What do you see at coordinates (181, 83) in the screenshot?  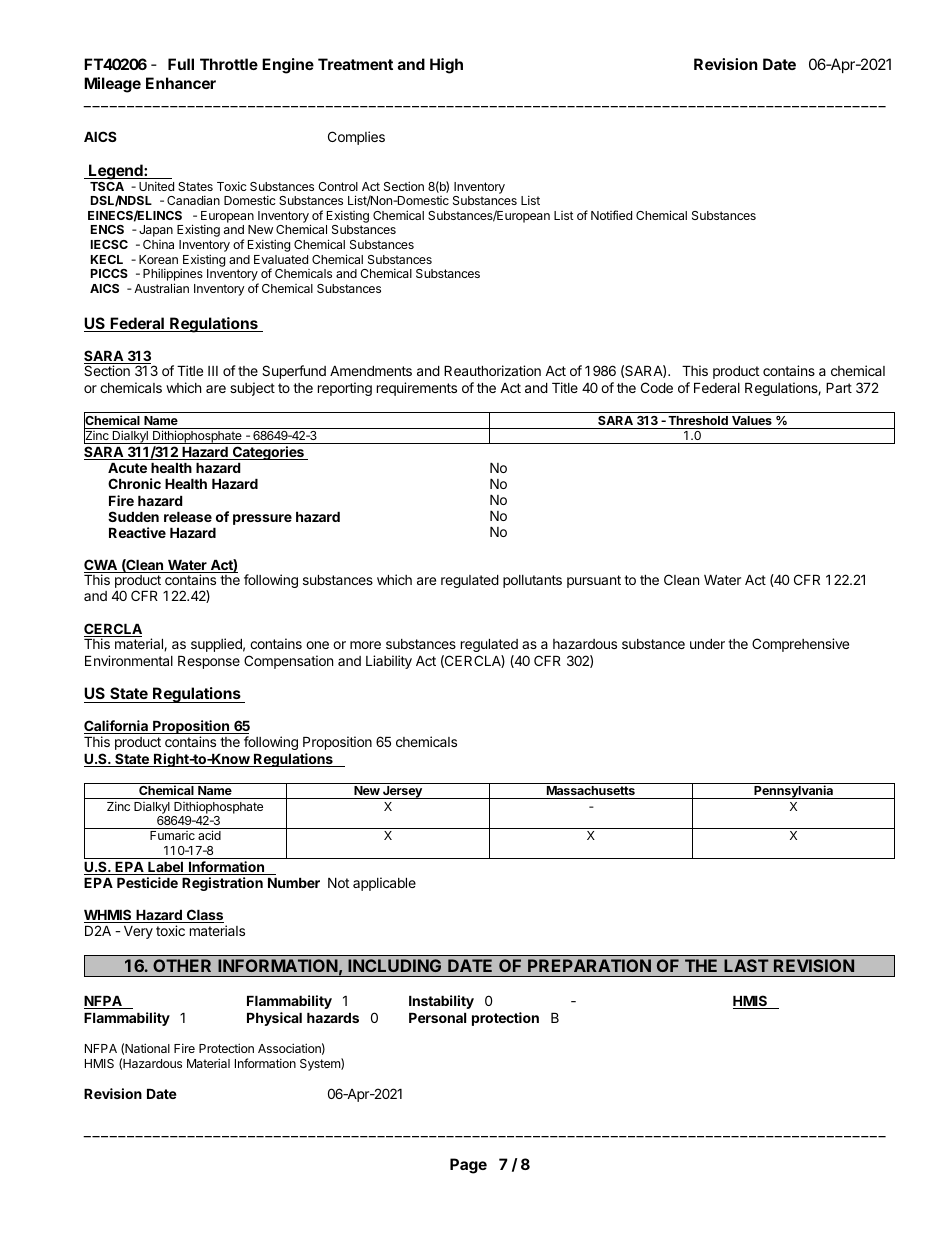 I see `Enhancer` at bounding box center [181, 83].
